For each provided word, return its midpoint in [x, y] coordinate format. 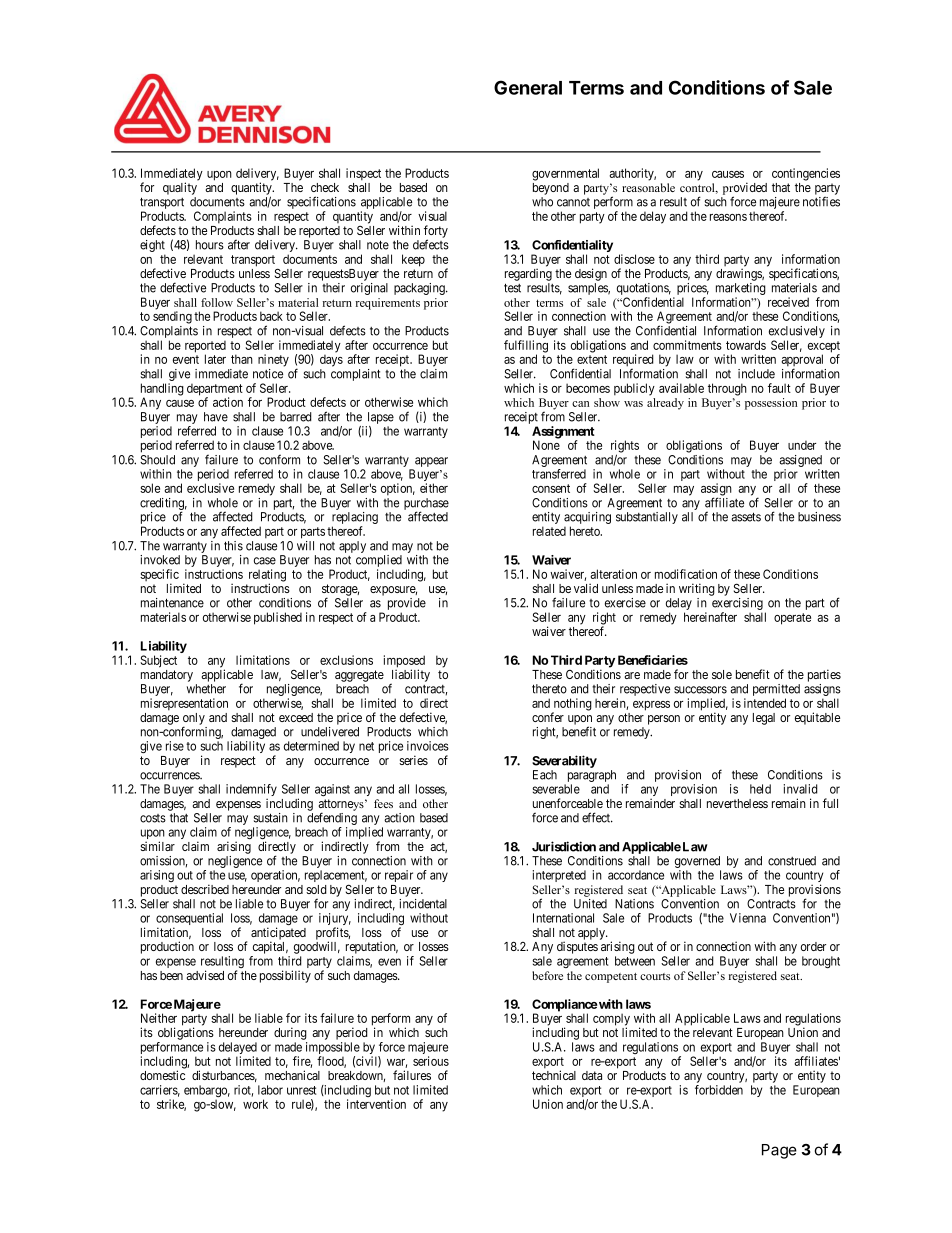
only [194, 720]
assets [746, 517]
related [549, 531]
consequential [189, 920]
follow [217, 302]
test [512, 288]
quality [180, 188]
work [255, 1104]
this [233, 546]
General [528, 87]
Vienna [748, 918]
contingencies [806, 174]
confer [548, 717]
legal [764, 719]
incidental [423, 904]
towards [746, 345]
